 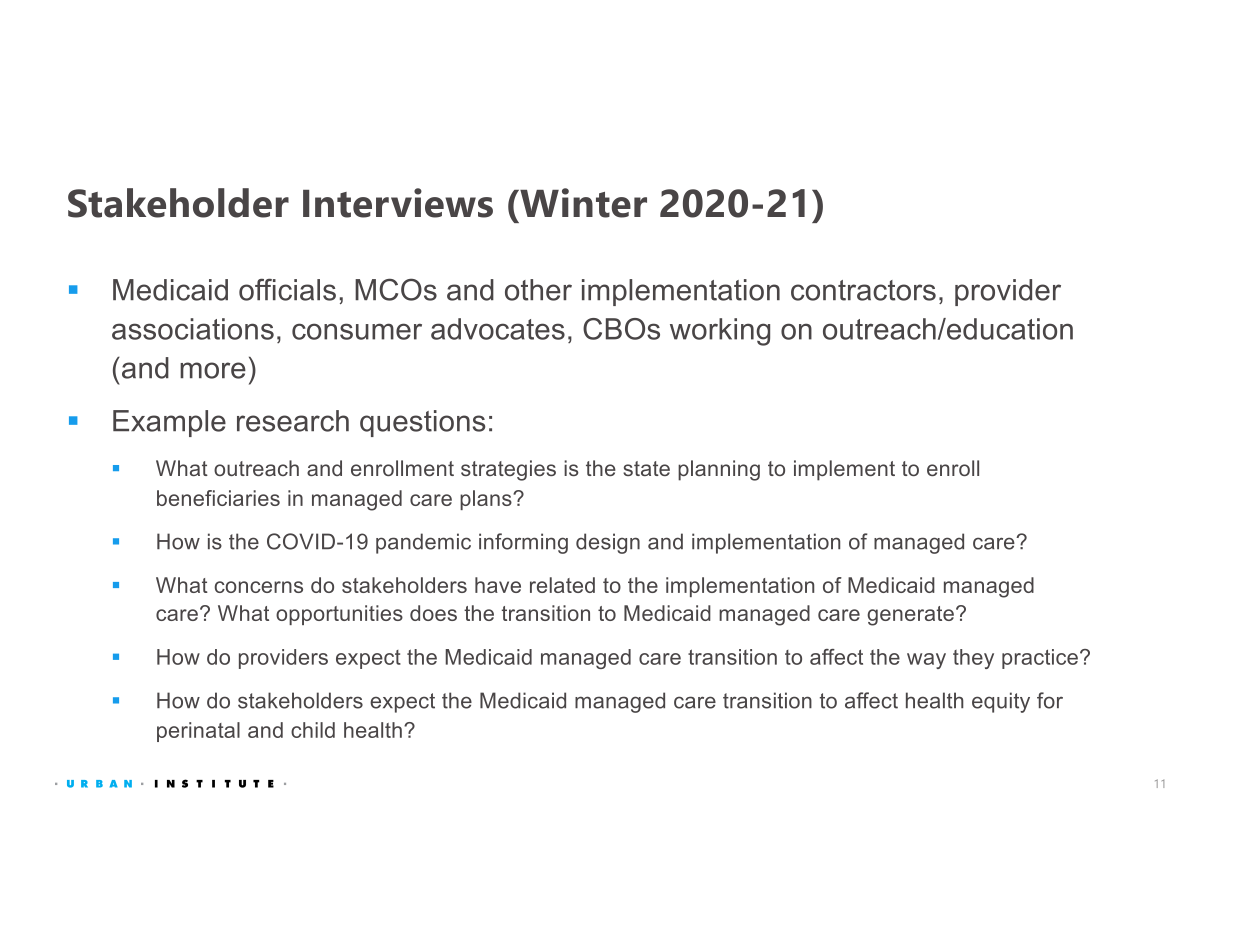 I want to click on consumer, so click(x=357, y=331).
